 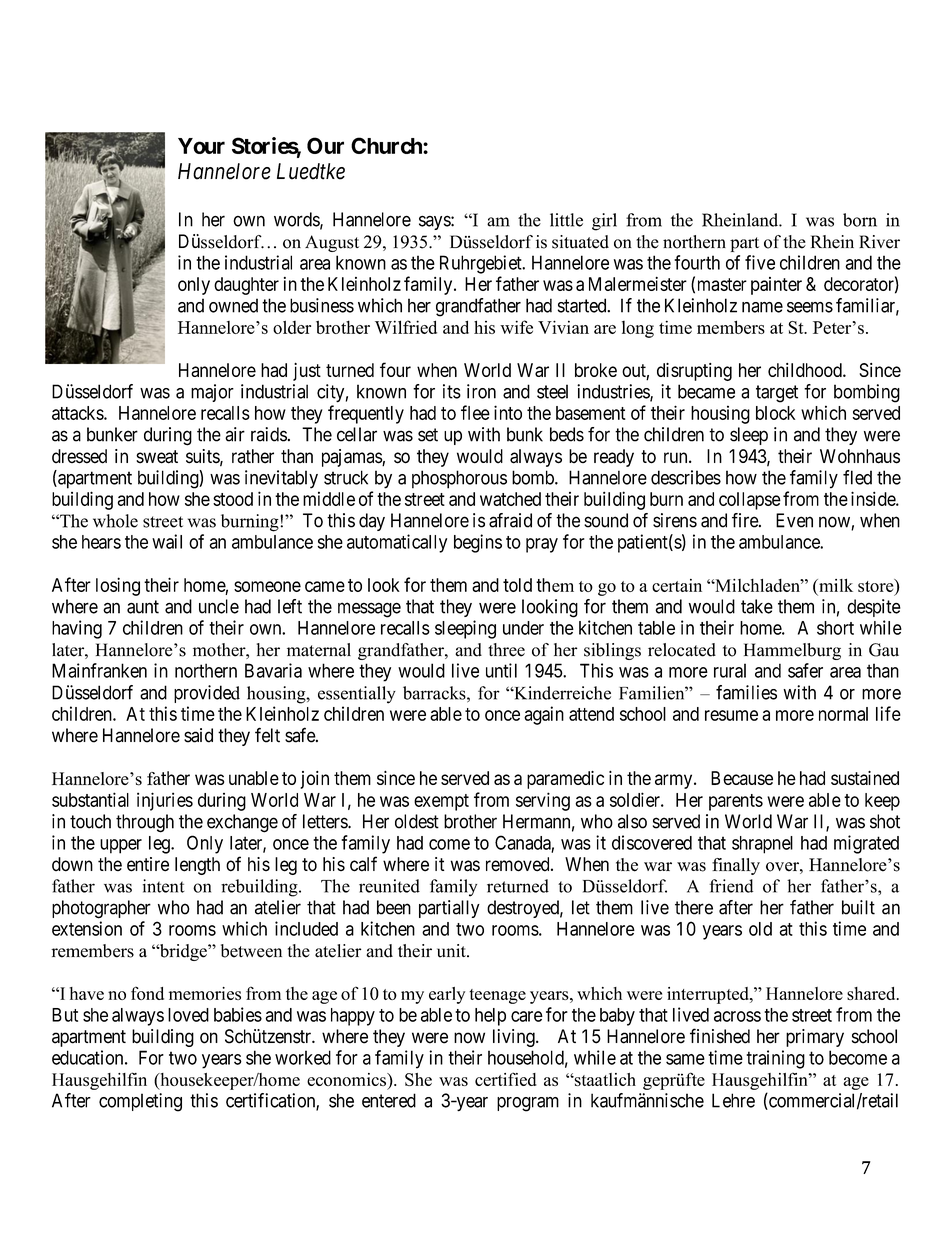 What do you see at coordinates (523, 628) in the screenshot?
I see `under` at bounding box center [523, 628].
